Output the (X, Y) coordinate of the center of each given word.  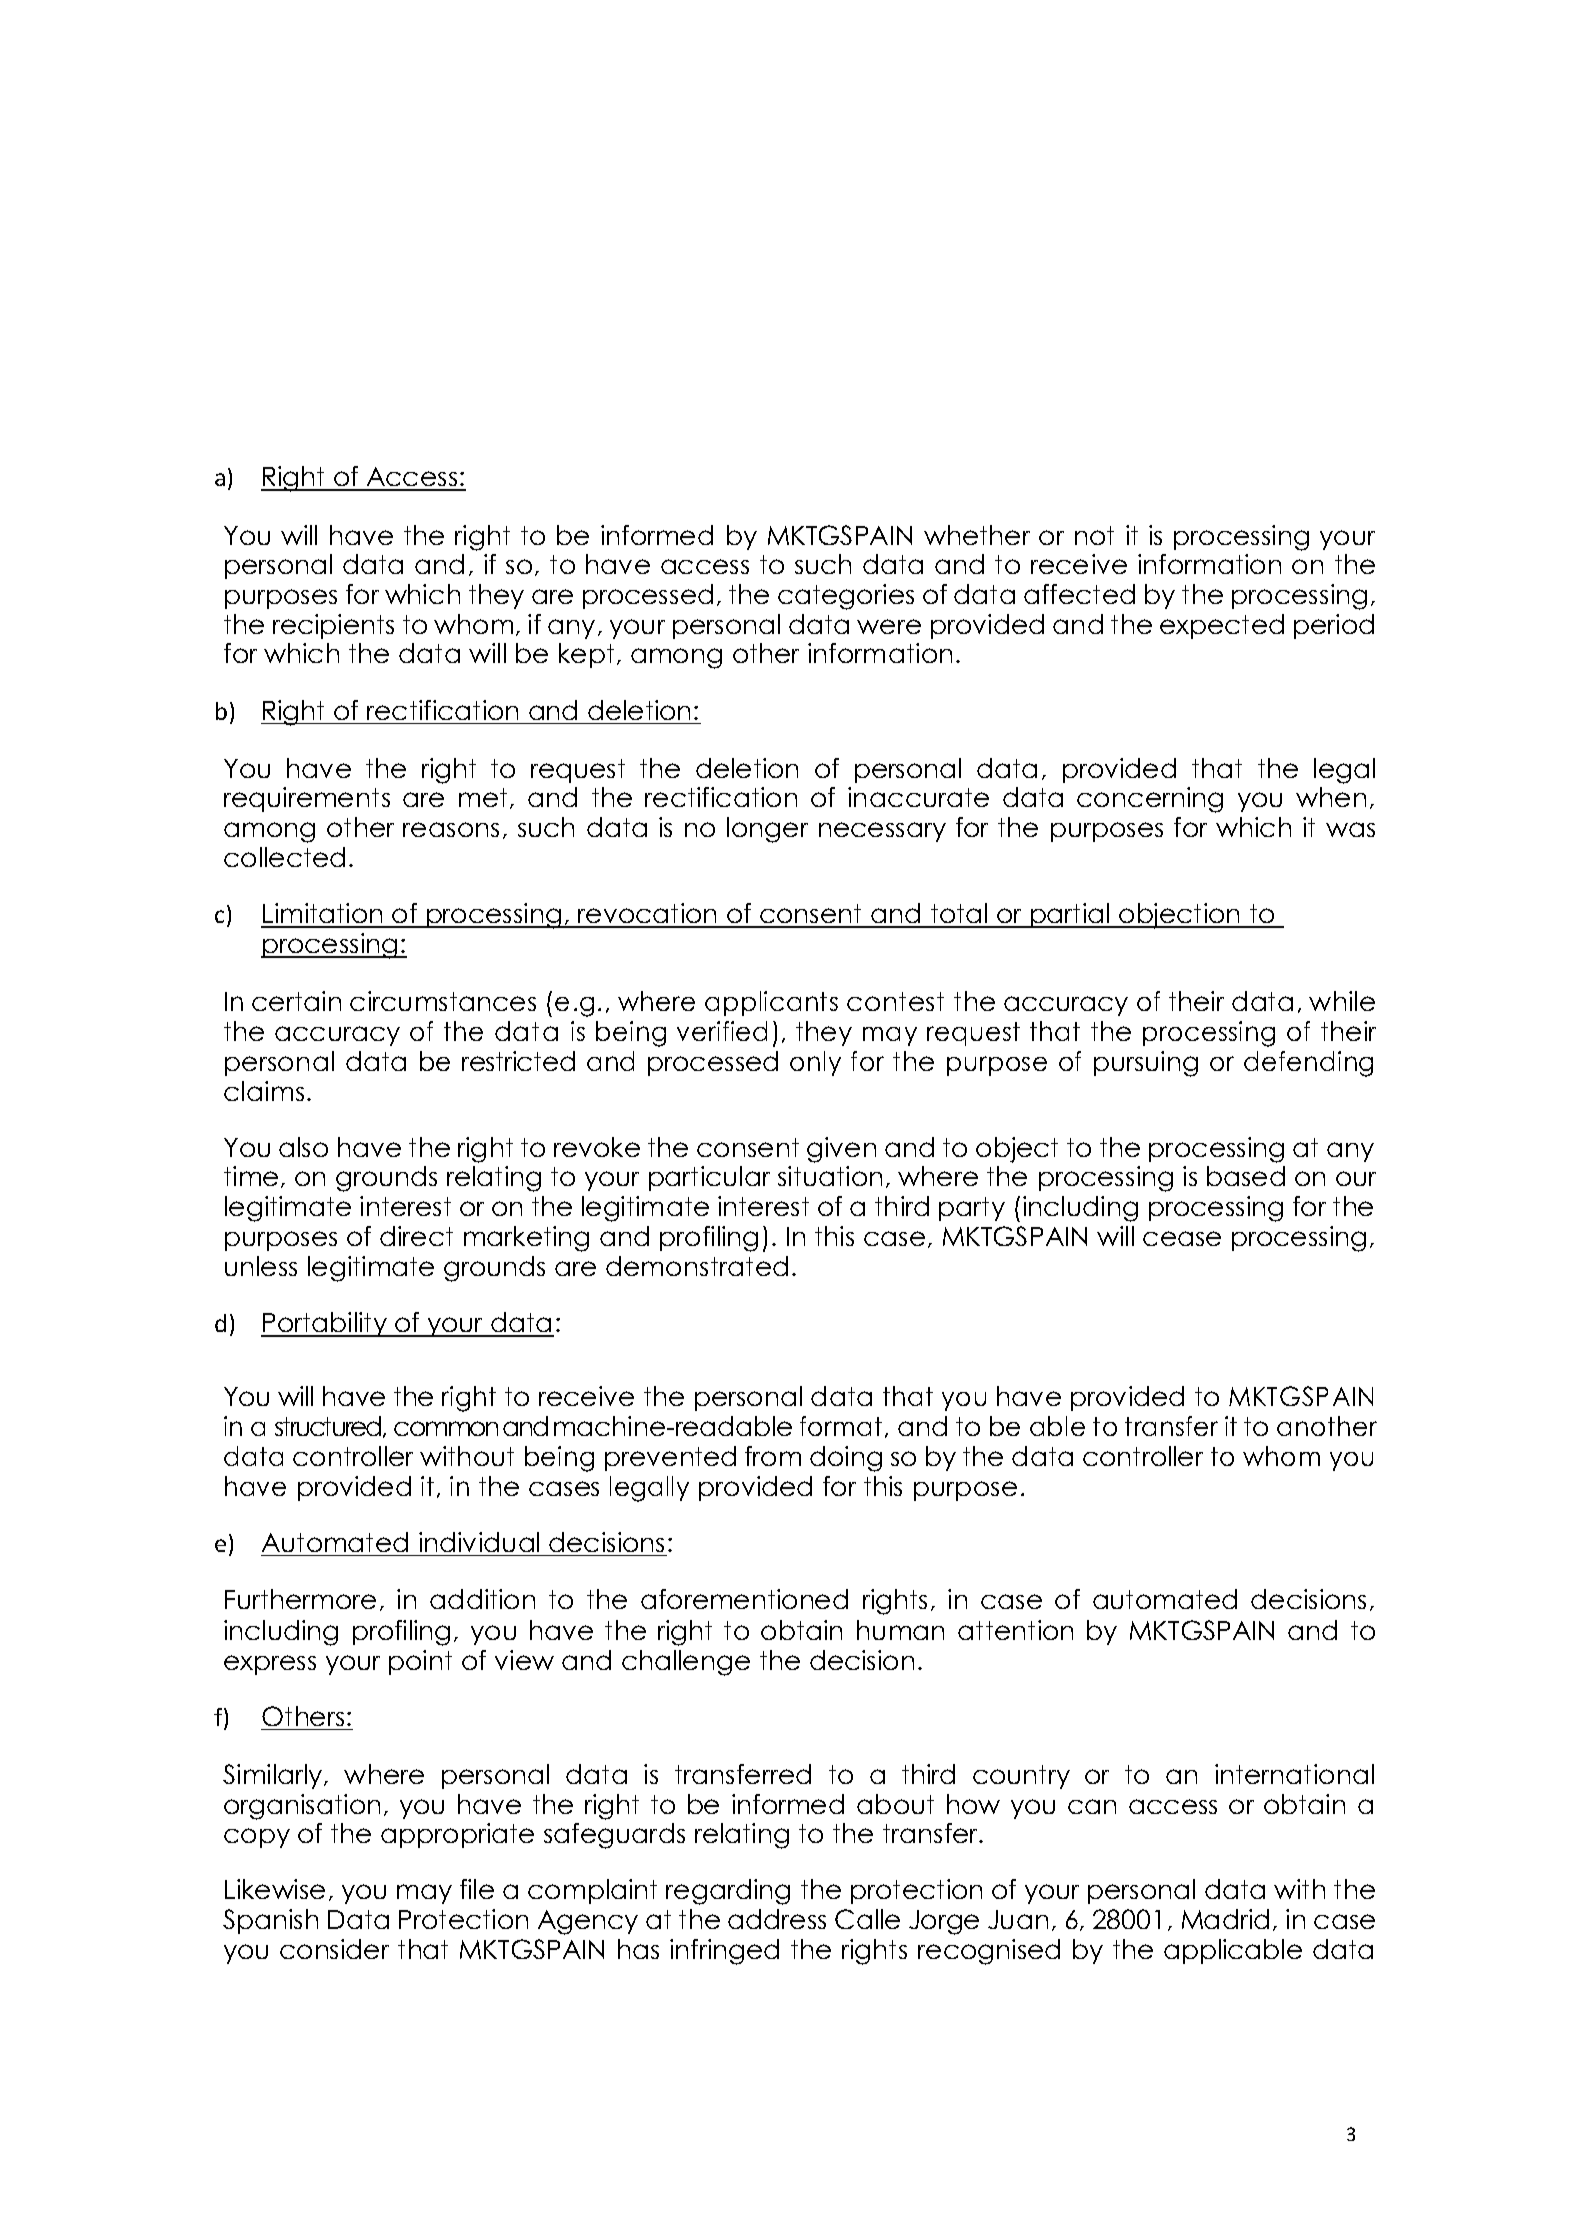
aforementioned (744, 1599)
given (841, 1150)
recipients (333, 626)
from (773, 1456)
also (303, 1147)
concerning (1150, 800)
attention (1015, 1630)
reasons (451, 829)
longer (767, 830)
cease (1182, 1238)
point (420, 1662)
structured (329, 1427)
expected (1222, 626)
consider (334, 1949)
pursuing (1146, 1064)
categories (846, 597)
